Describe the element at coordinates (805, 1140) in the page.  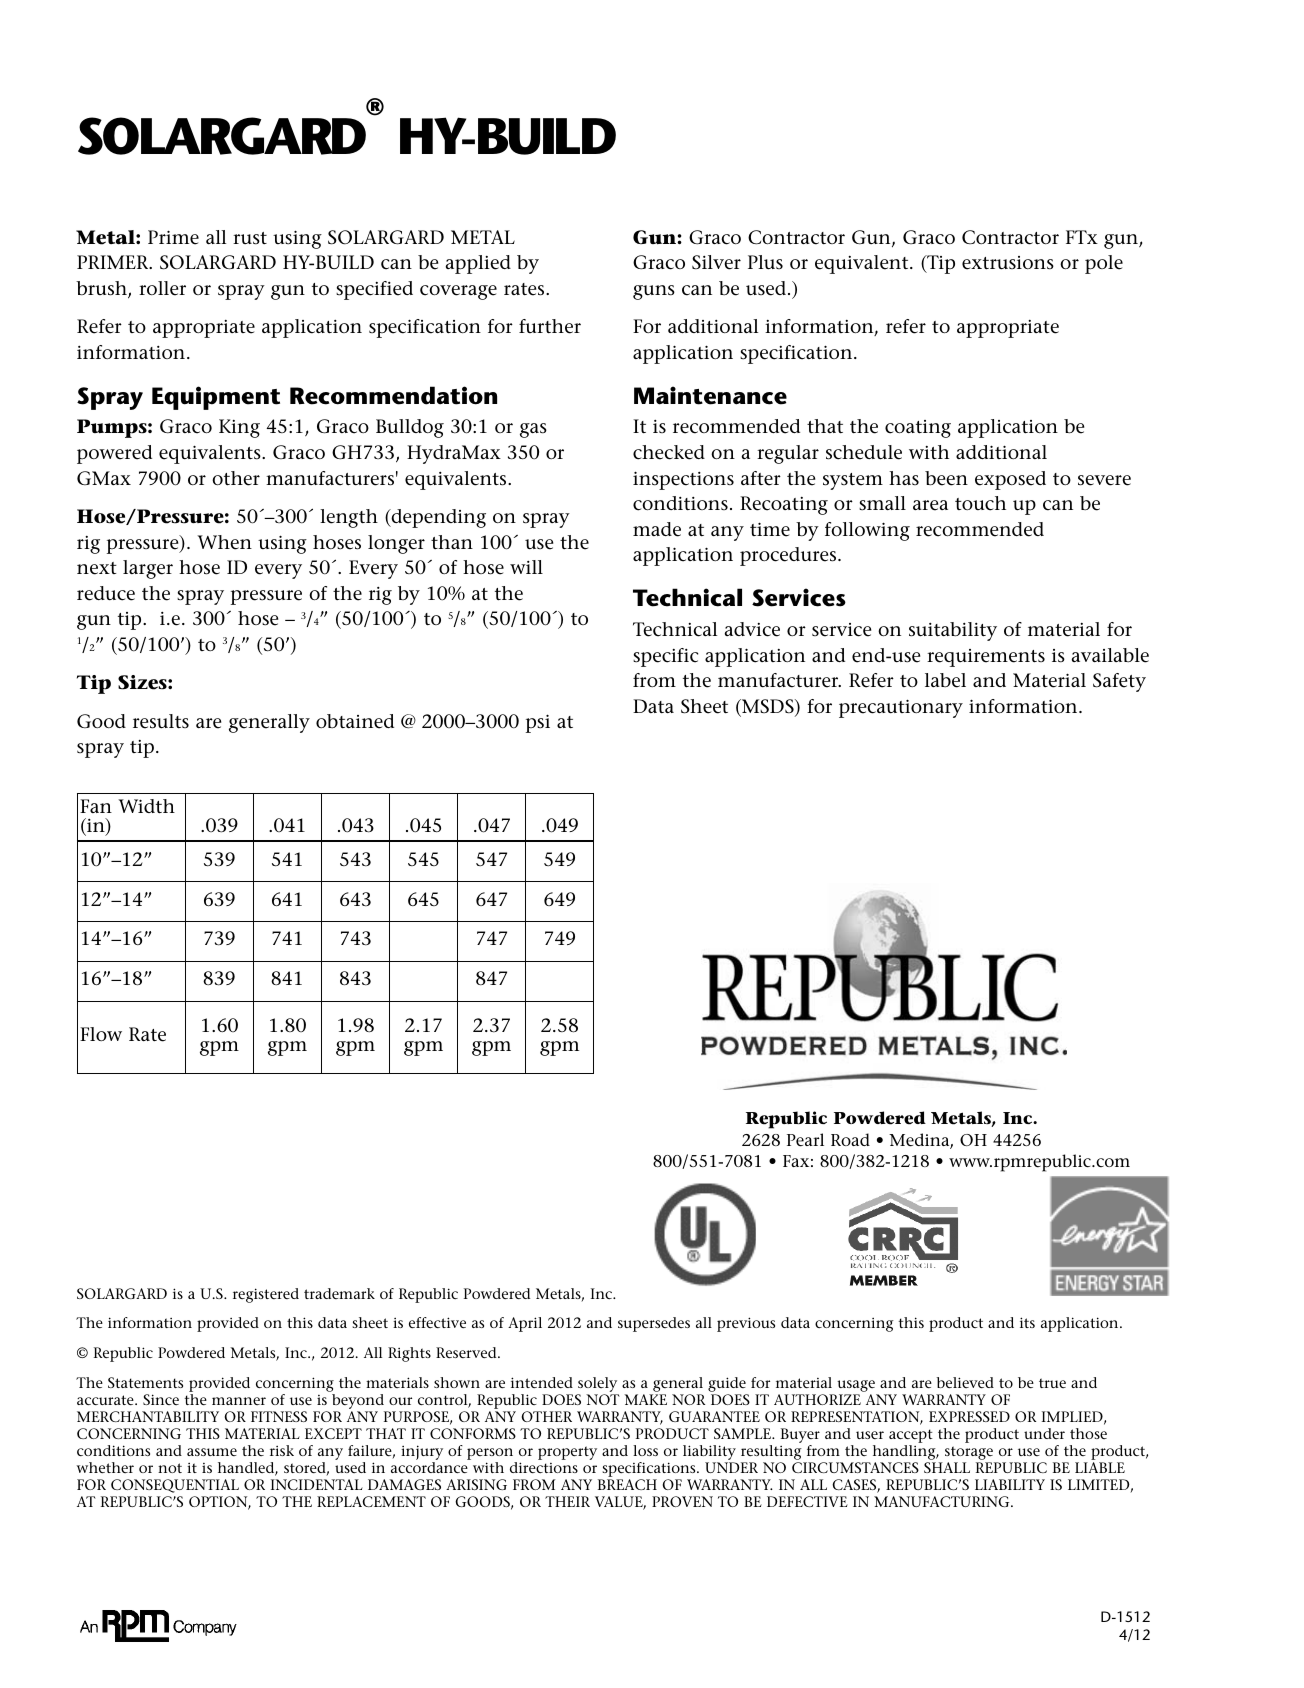
I see `Pearl` at that location.
